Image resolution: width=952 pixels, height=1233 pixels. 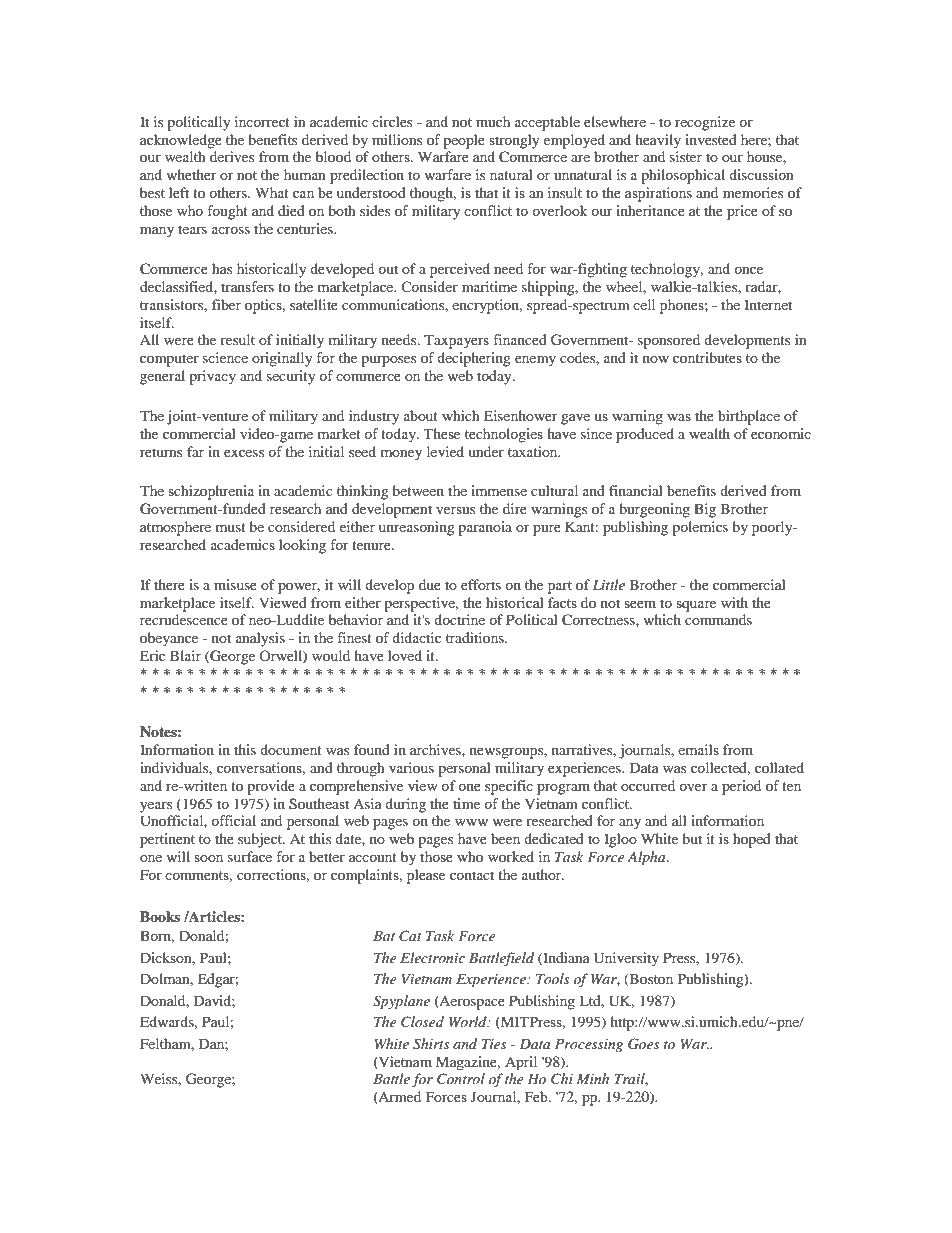 What do you see at coordinates (464, 141) in the screenshot?
I see `people` at bounding box center [464, 141].
